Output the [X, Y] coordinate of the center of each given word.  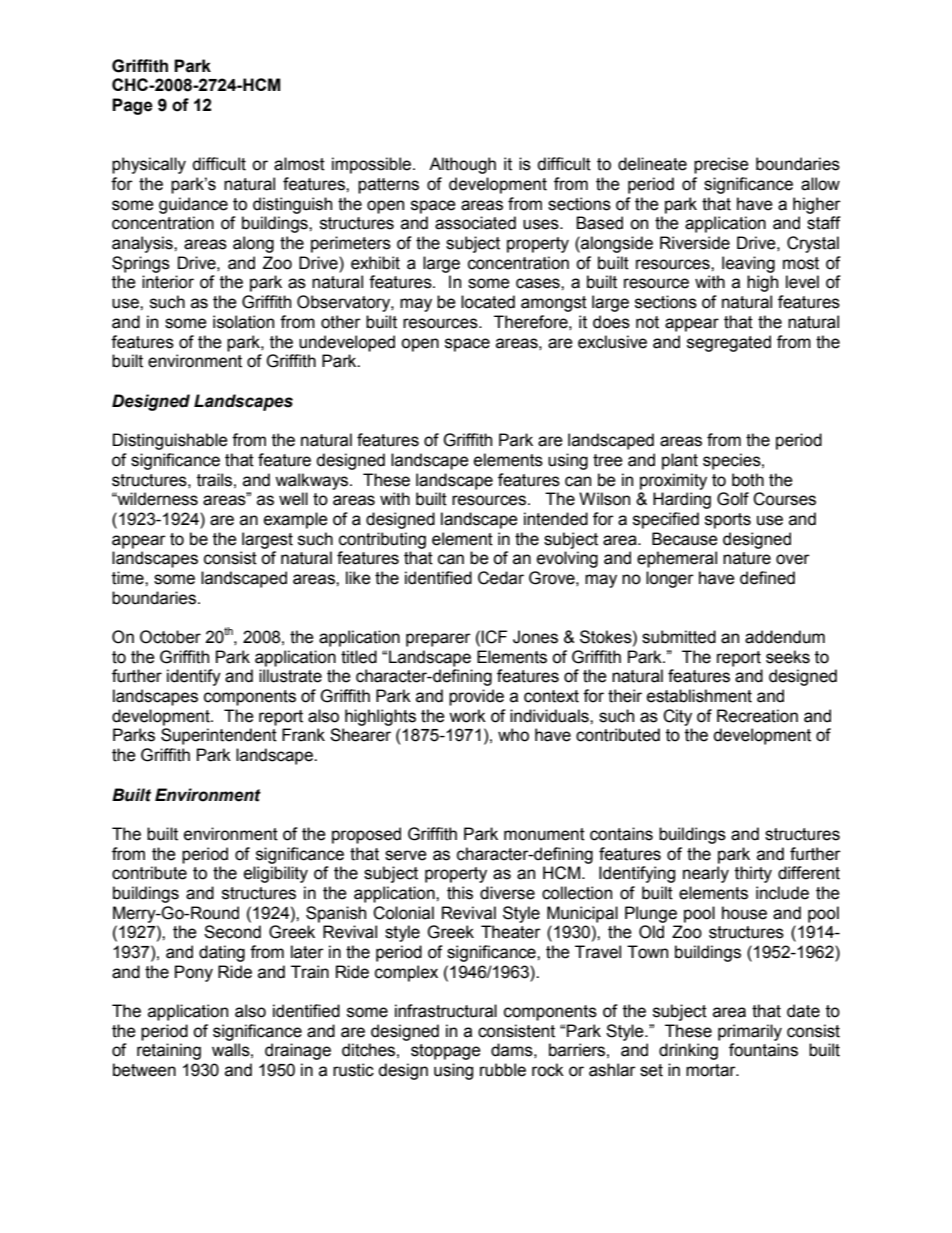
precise [721, 165]
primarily [750, 1032]
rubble [503, 1070]
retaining [169, 1051]
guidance [193, 205]
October [170, 637]
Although [462, 165]
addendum [785, 637]
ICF [494, 637]
